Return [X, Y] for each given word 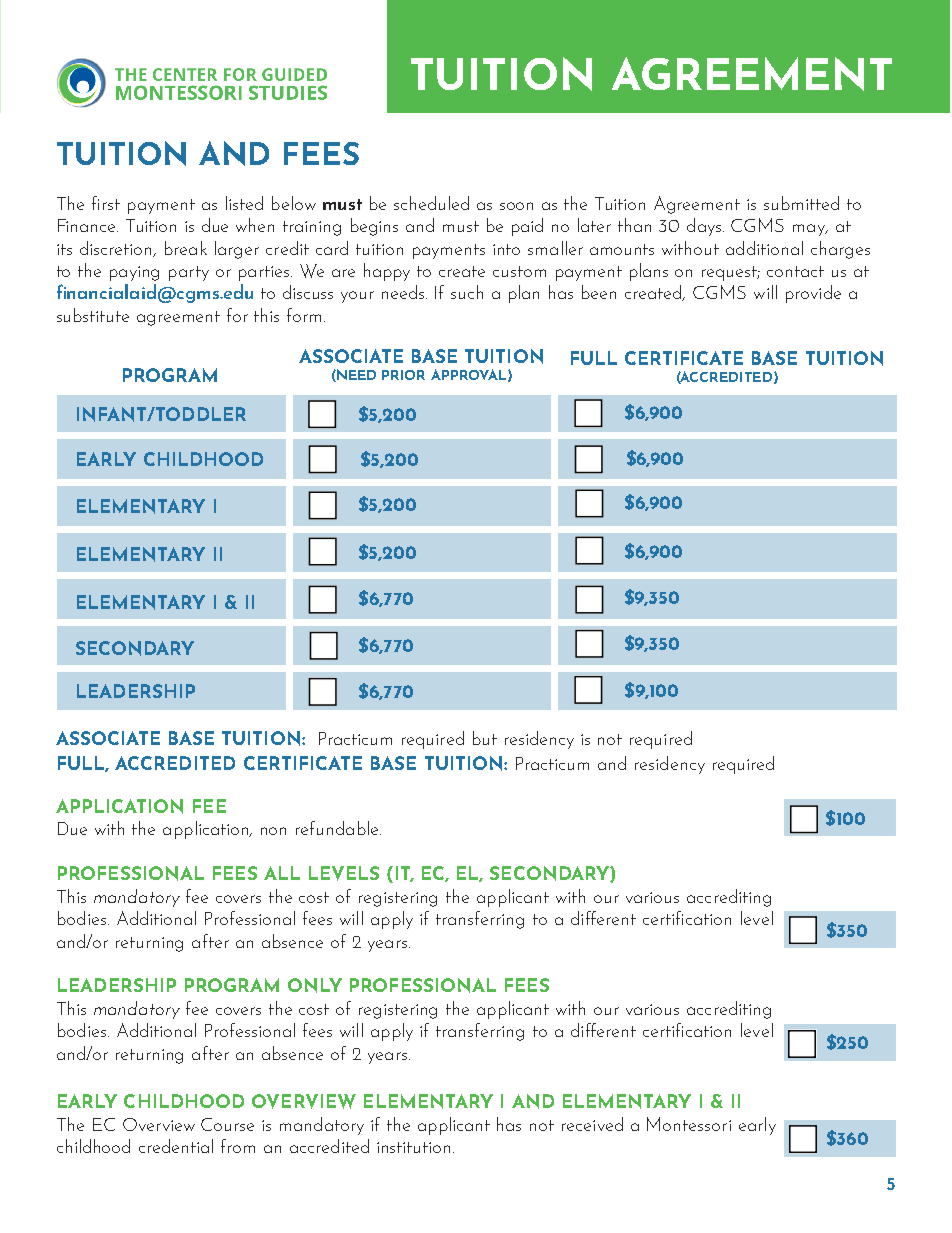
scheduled [431, 203]
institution [413, 1147]
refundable [338, 828]
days [705, 227]
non [273, 831]
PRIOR [403, 375]
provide [813, 294]
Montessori [689, 1124]
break [186, 248]
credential [176, 1146]
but [485, 738]
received [592, 1124]
